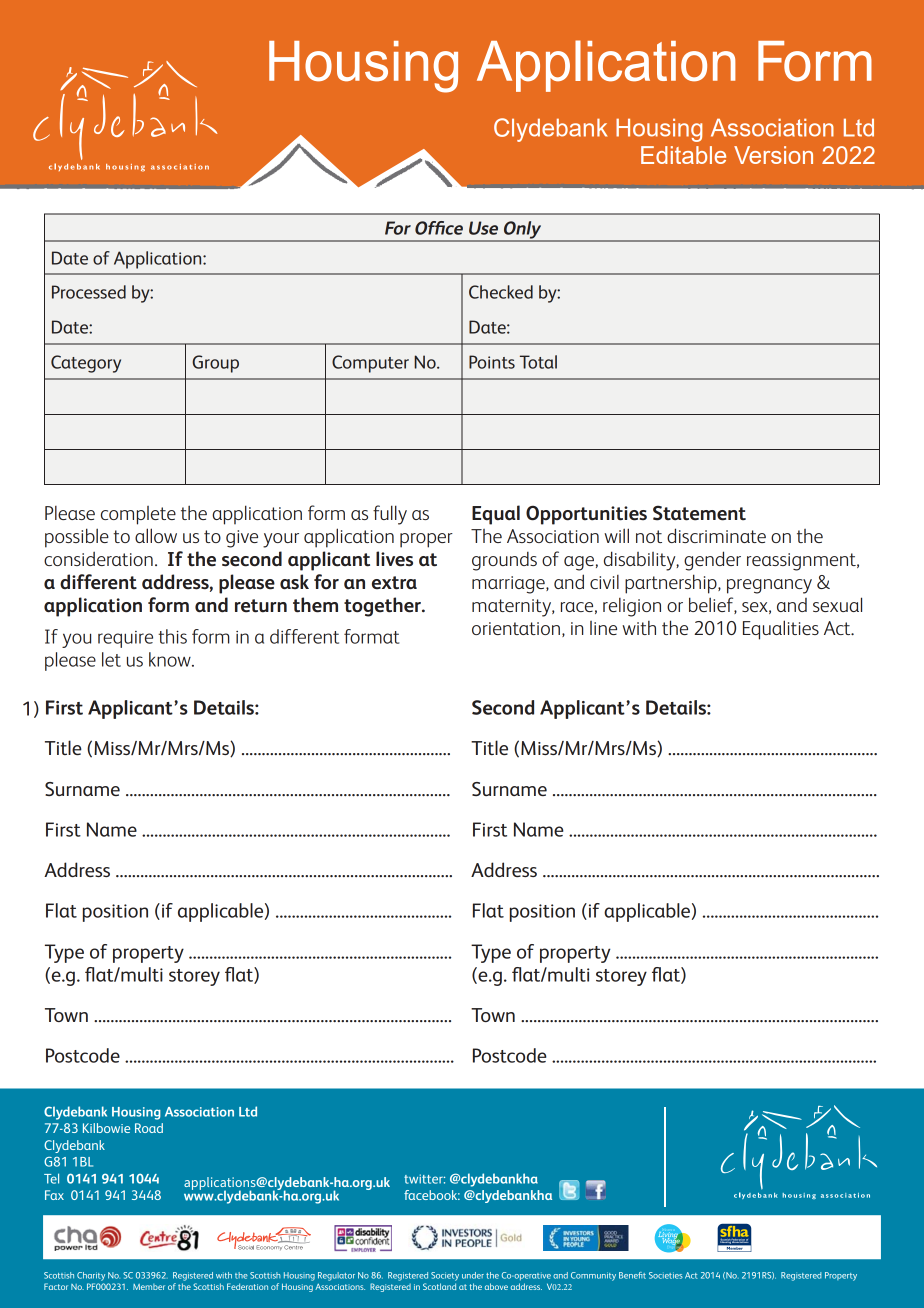  What do you see at coordinates (716, 535) in the screenshot?
I see `discriminate` at bounding box center [716, 535].
